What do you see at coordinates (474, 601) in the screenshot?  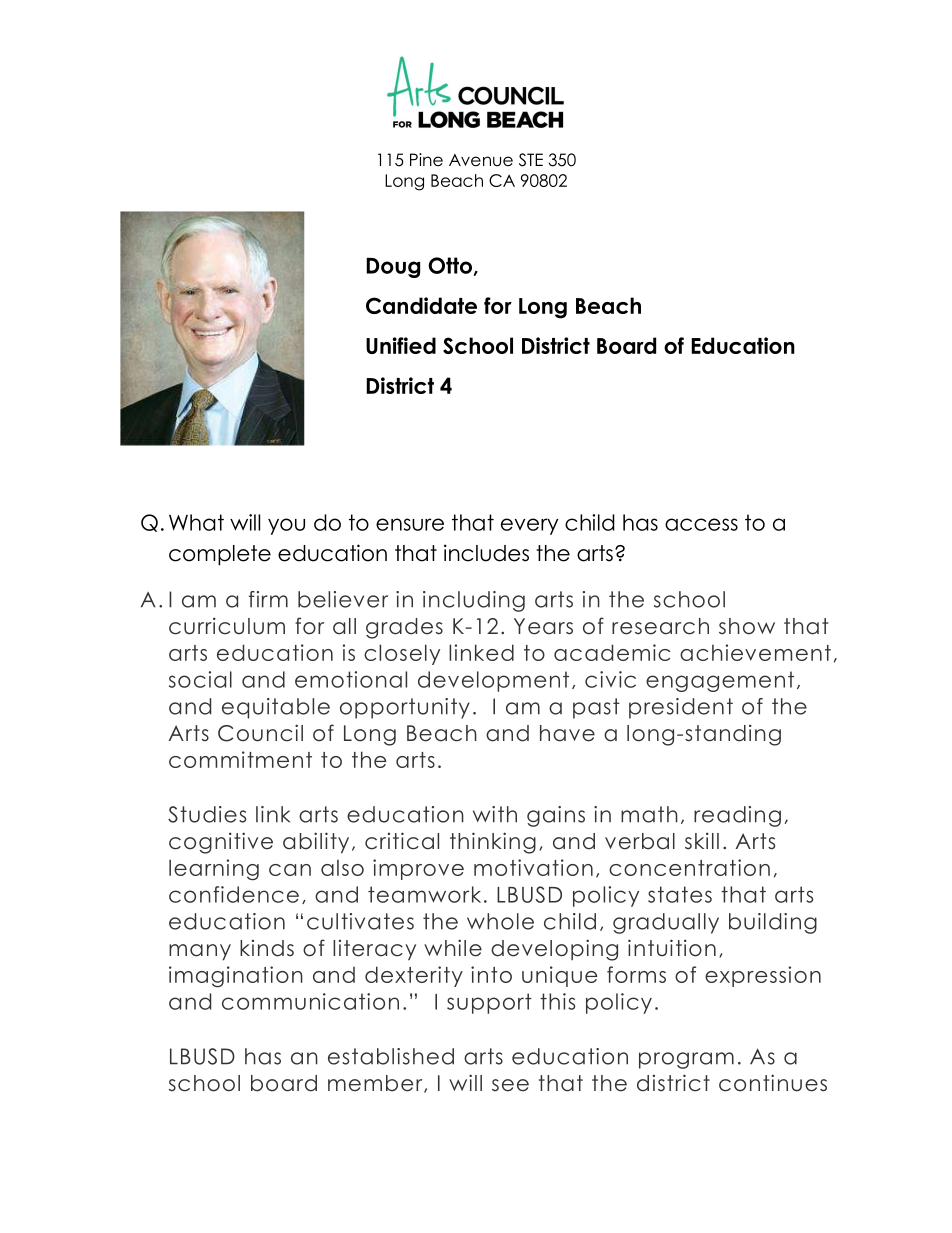 I see `including` at bounding box center [474, 601].
